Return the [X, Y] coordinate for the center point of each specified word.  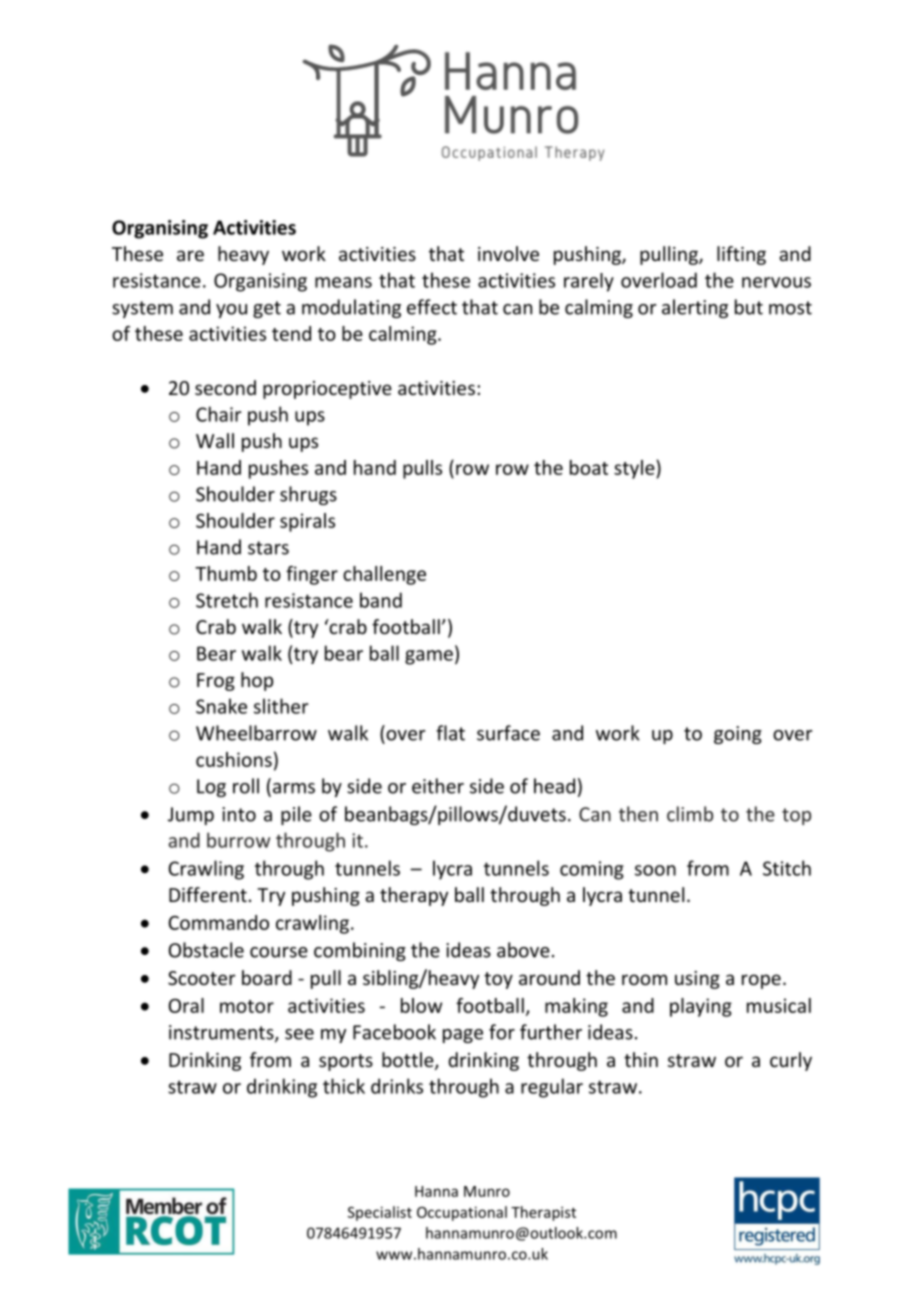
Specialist [380, 1213]
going [738, 735]
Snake [221, 706]
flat [450, 733]
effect [432, 307]
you [231, 311]
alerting [695, 308]
